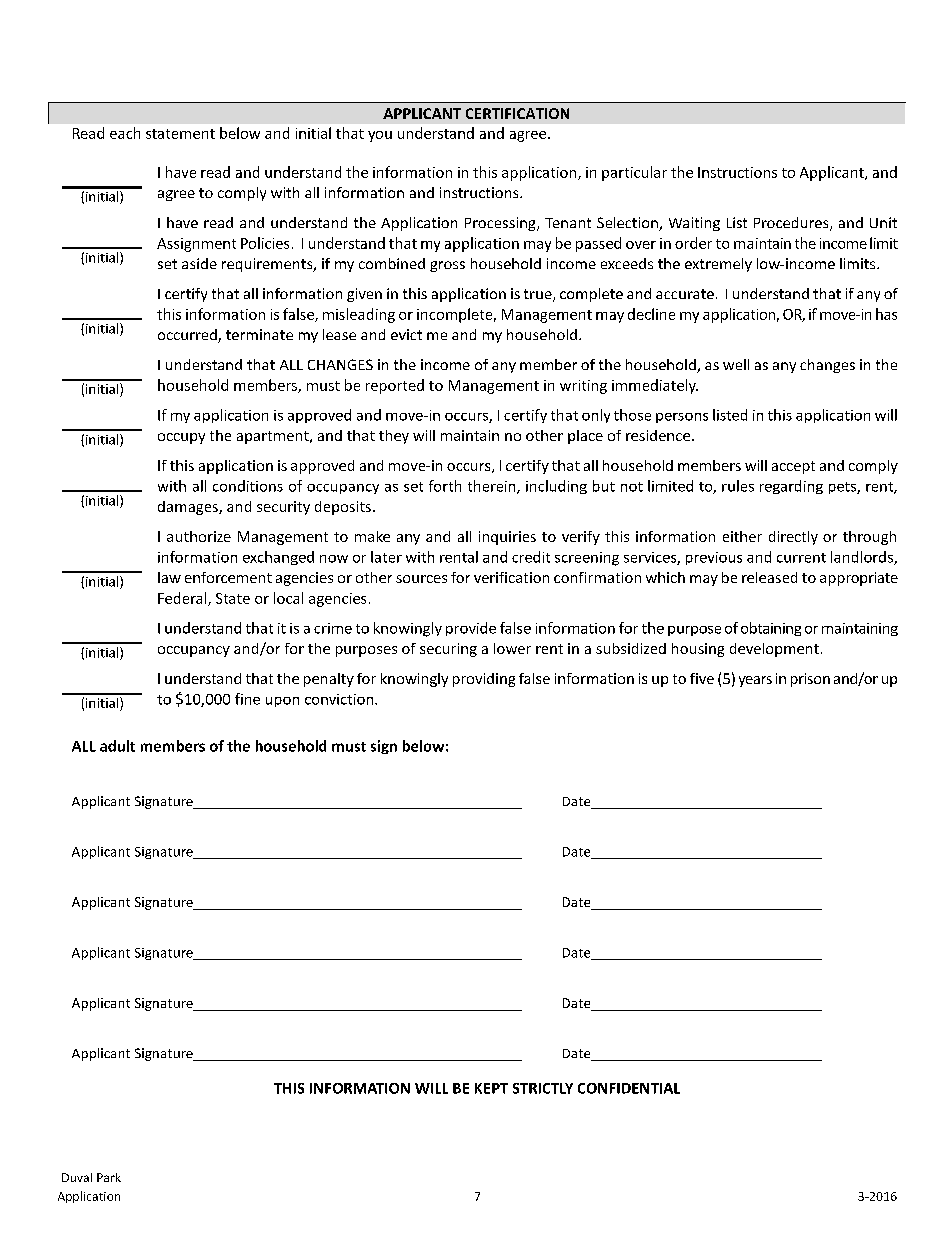 The width and height of the document is (952, 1233). Describe the element at coordinates (792, 224) in the document. I see `Procedures` at that location.
